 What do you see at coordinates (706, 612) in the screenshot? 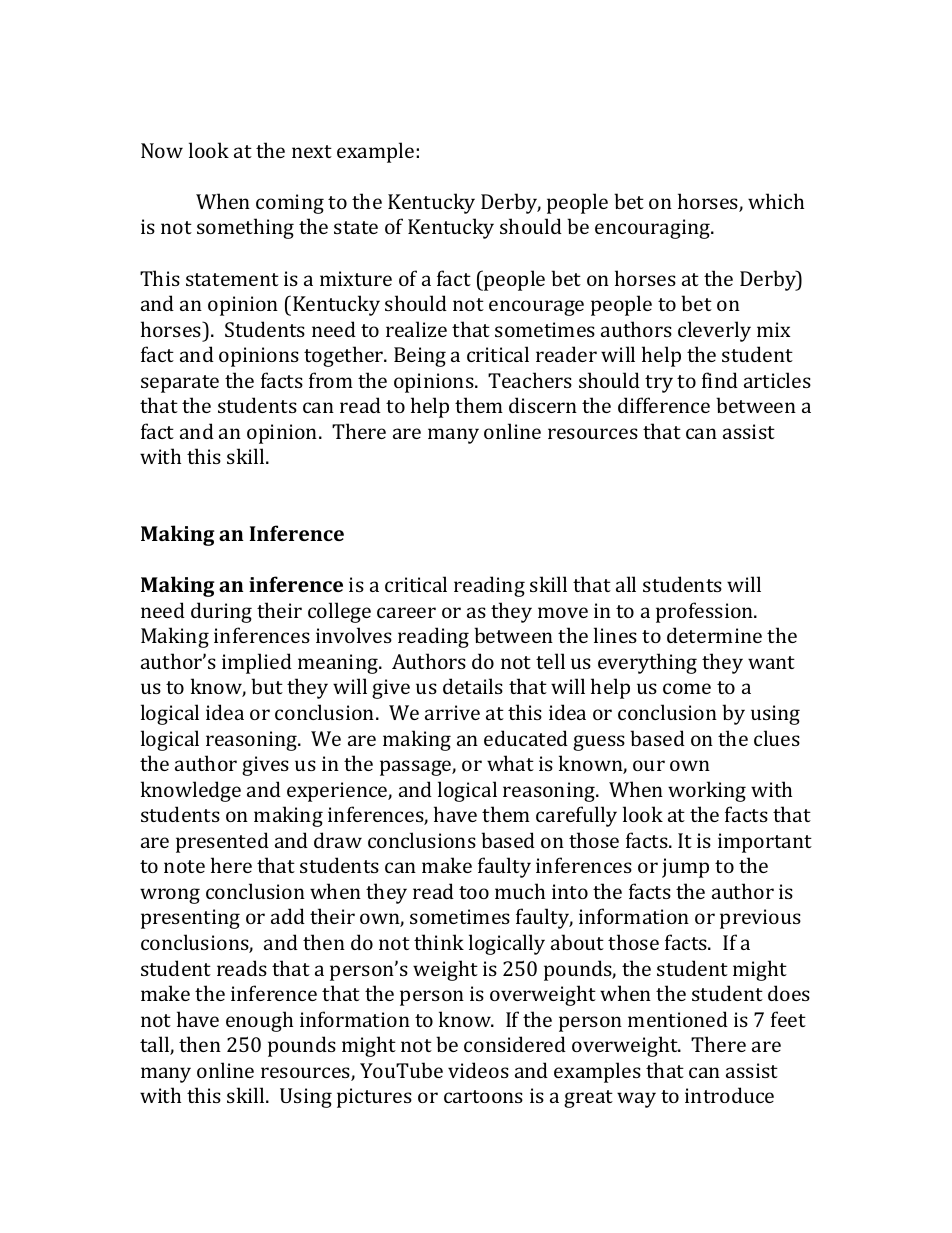
I see `profession` at bounding box center [706, 612].
